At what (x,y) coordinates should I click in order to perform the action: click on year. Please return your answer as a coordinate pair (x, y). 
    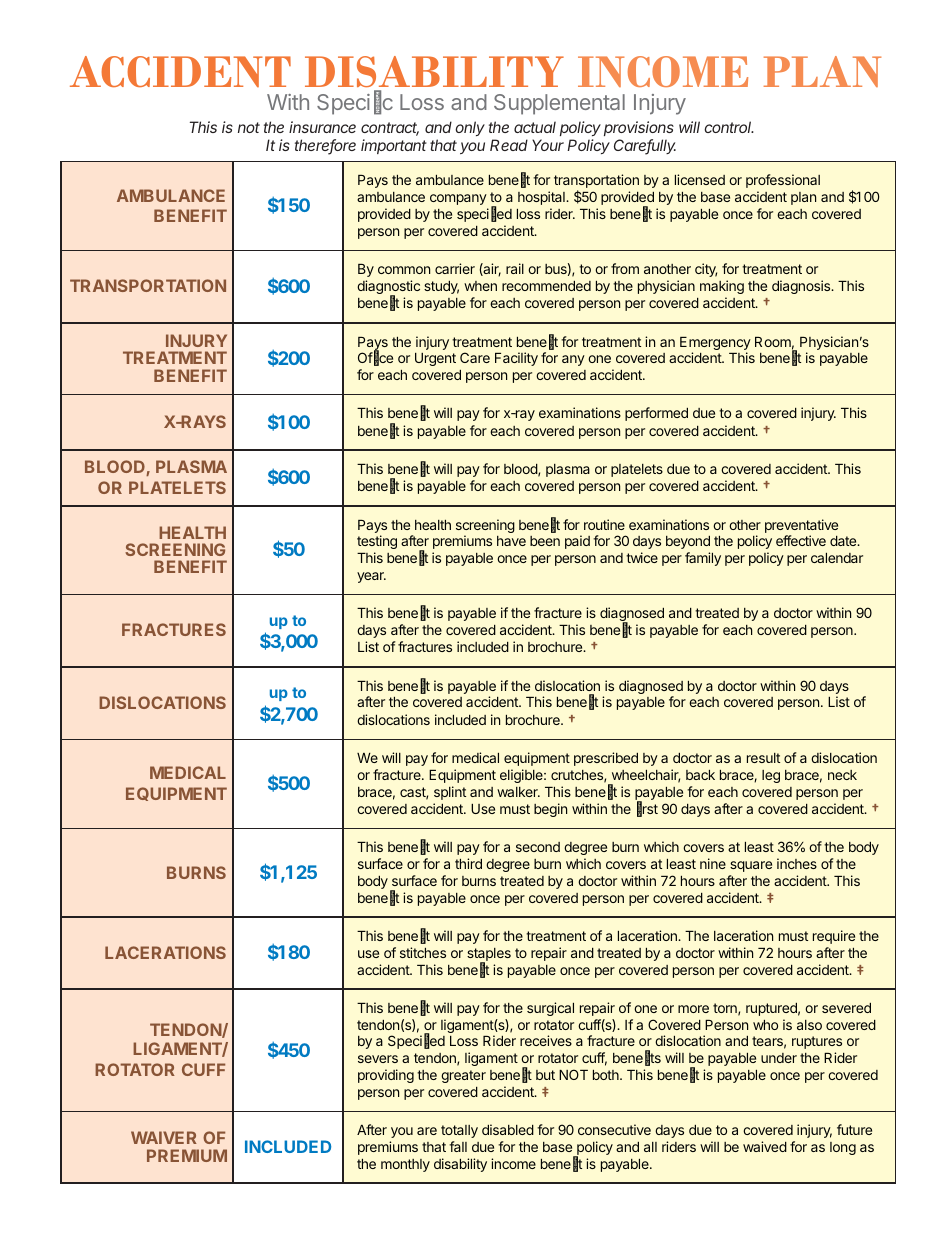
    Looking at the image, I should click on (371, 577).
